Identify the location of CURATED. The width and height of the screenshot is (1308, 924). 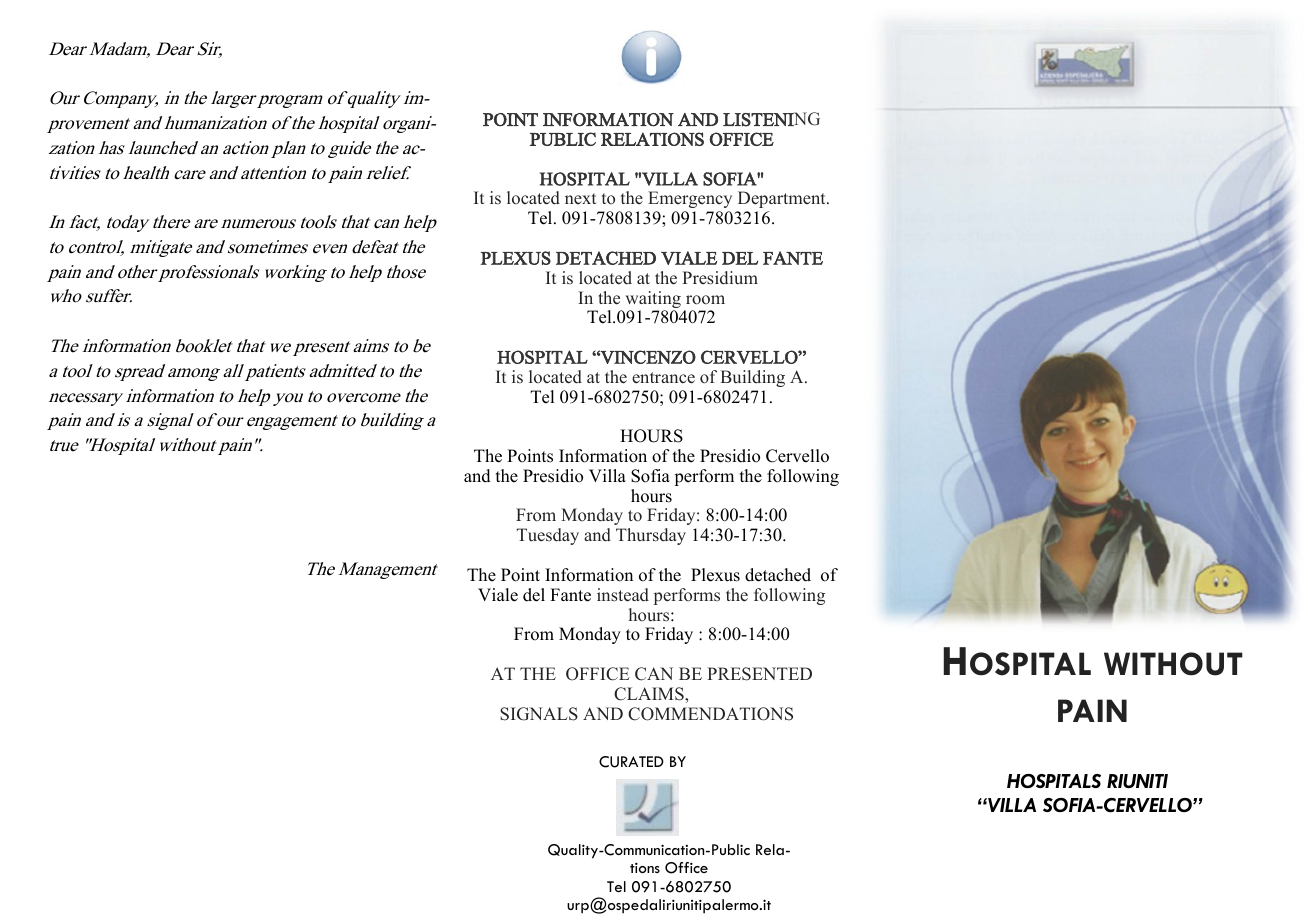
(631, 762).
